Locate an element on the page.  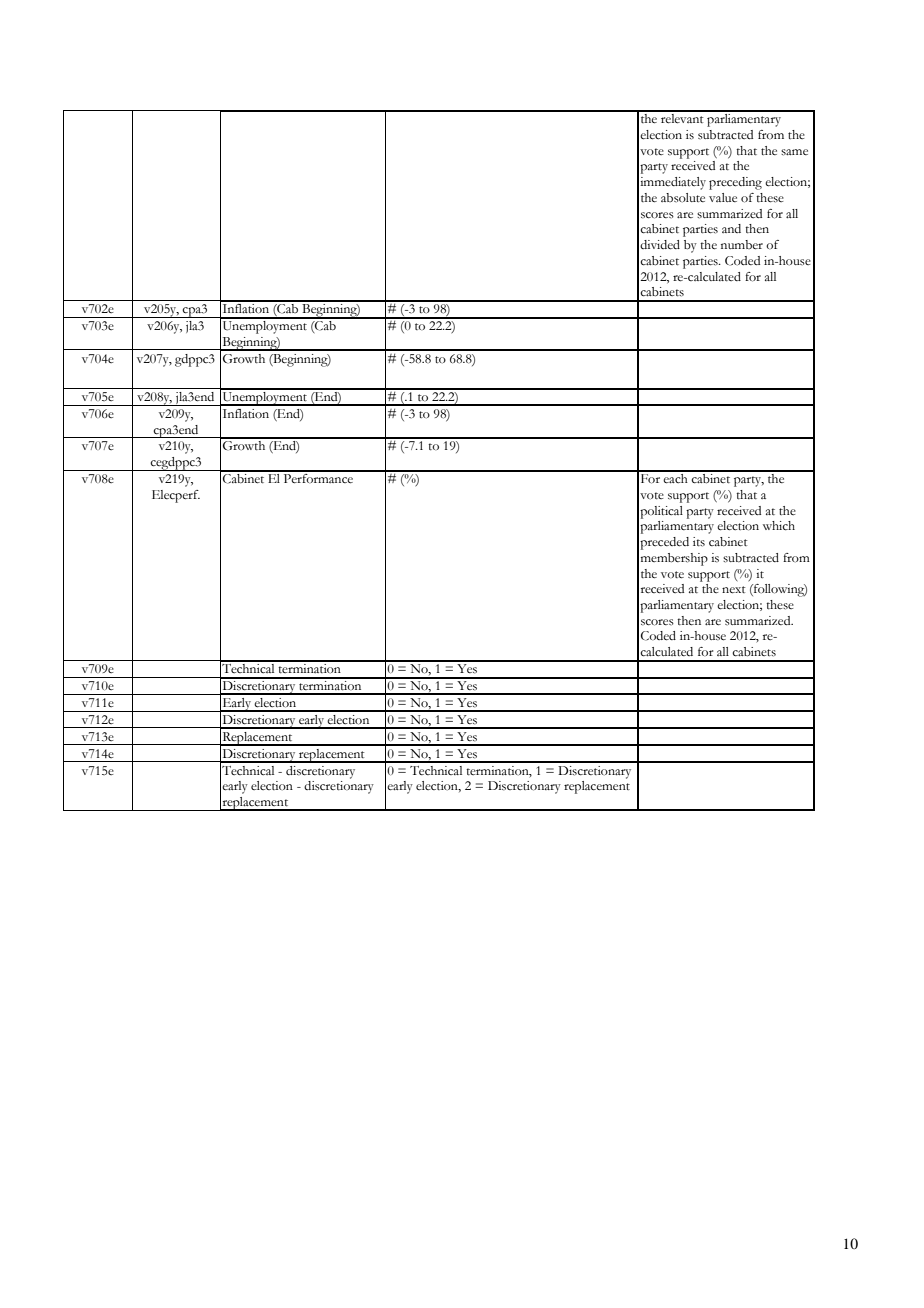
and is located at coordinates (731, 228).
